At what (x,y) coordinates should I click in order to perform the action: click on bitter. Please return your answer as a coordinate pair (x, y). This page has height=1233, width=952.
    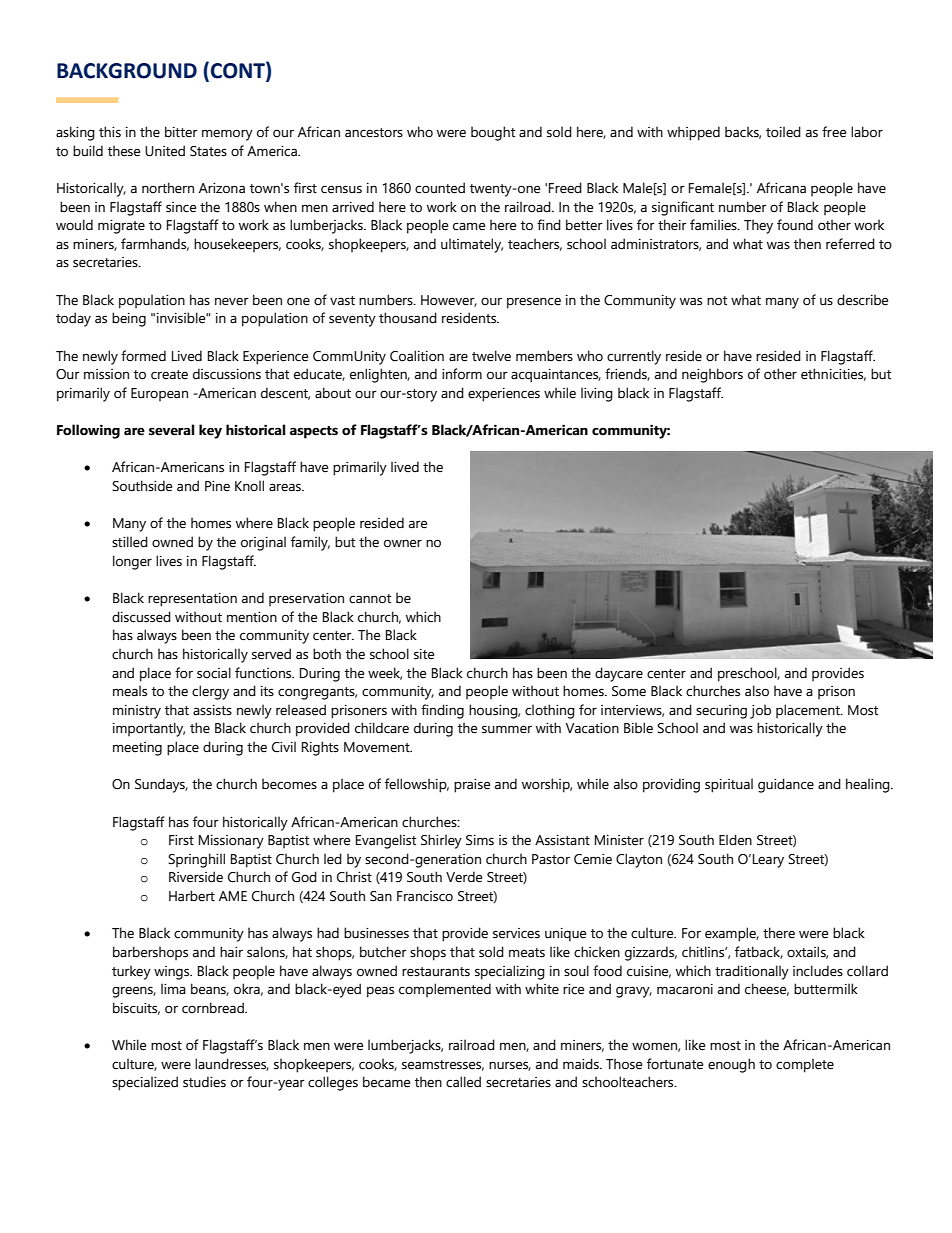
    Looking at the image, I should click on (181, 132).
